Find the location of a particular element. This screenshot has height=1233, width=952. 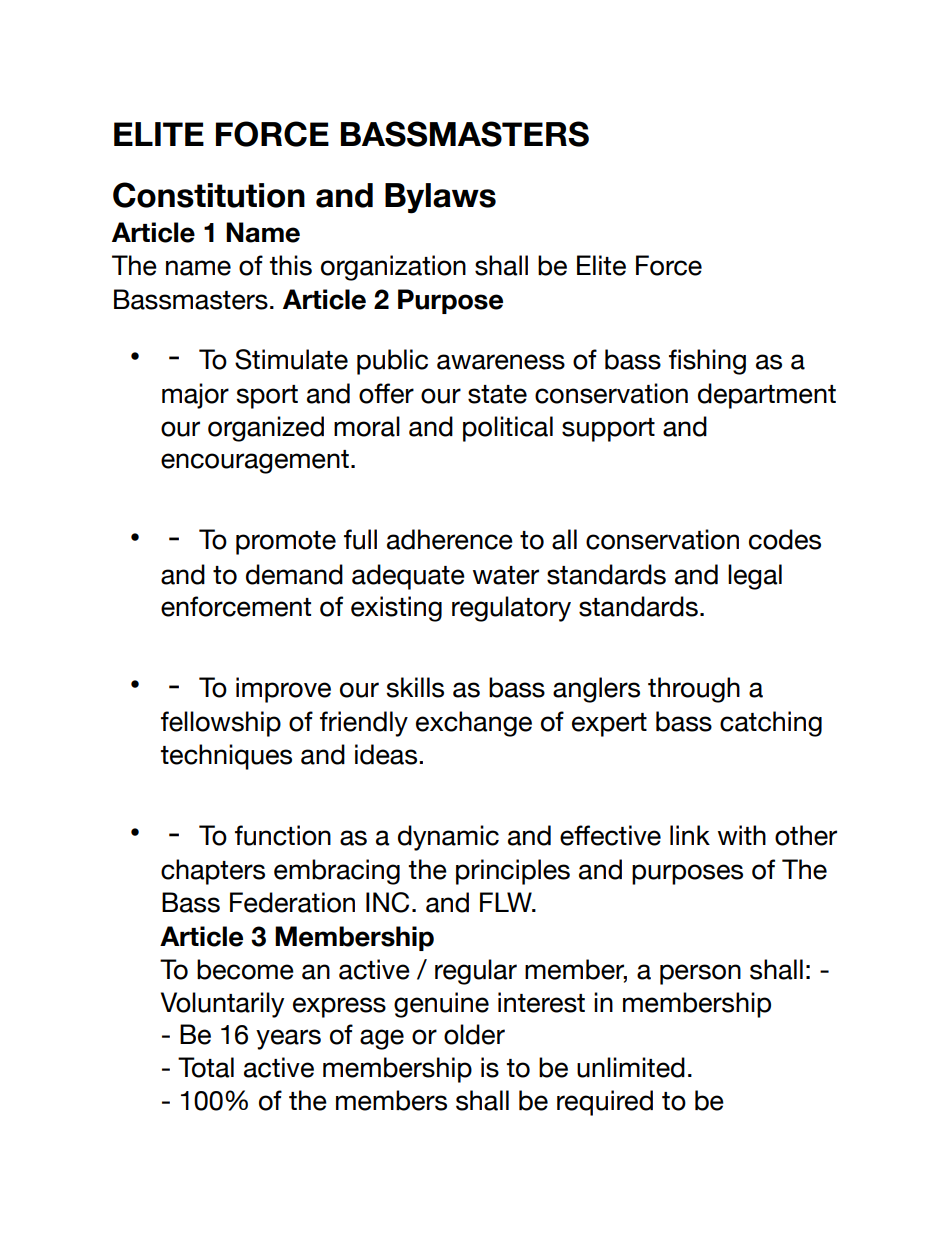

water is located at coordinates (506, 575).
